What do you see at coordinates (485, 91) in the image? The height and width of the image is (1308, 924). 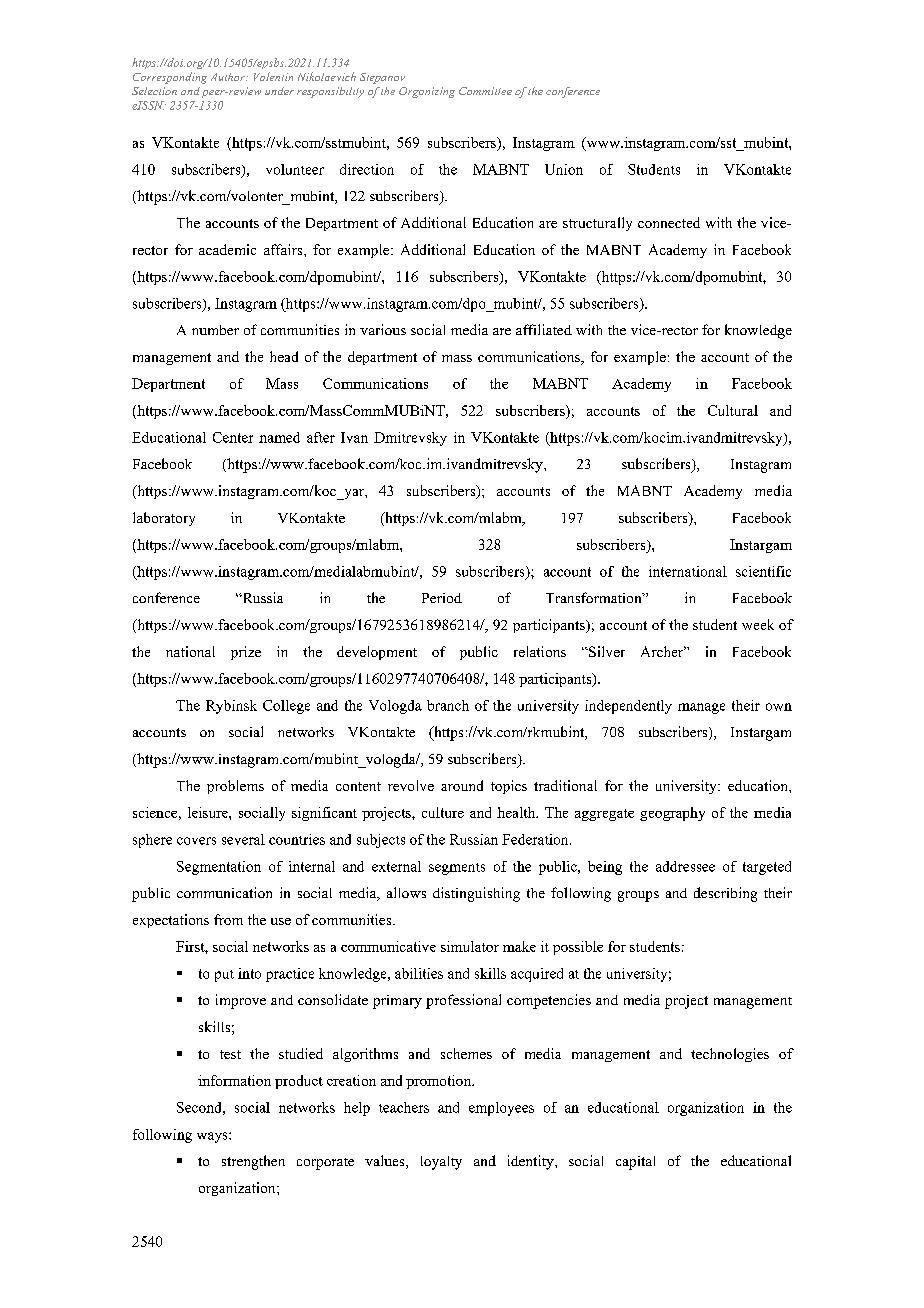 I see `Committee` at bounding box center [485, 91].
